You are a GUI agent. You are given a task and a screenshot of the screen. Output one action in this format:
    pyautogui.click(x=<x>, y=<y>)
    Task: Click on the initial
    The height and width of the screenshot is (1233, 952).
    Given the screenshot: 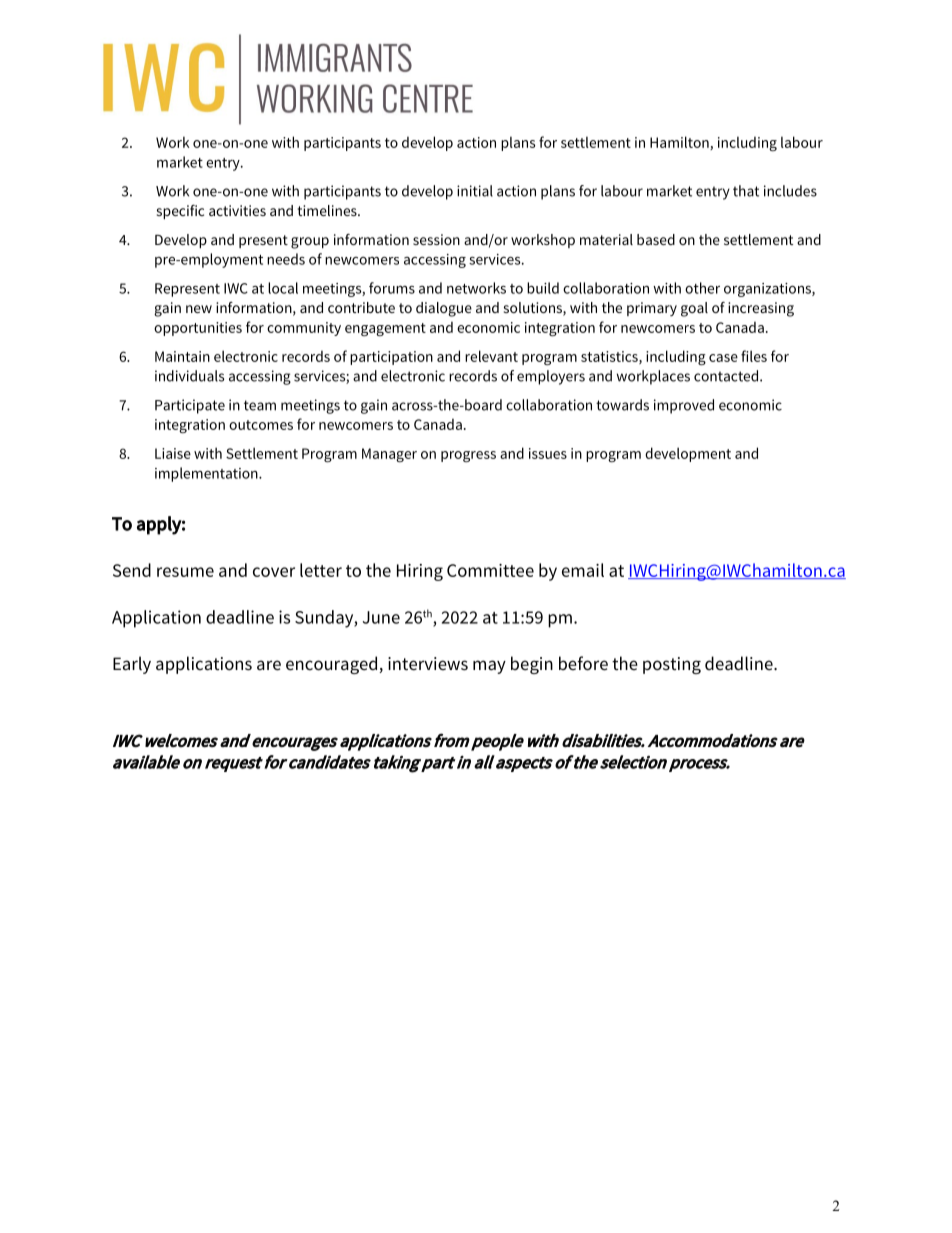 What is the action you would take?
    pyautogui.click(x=475, y=191)
